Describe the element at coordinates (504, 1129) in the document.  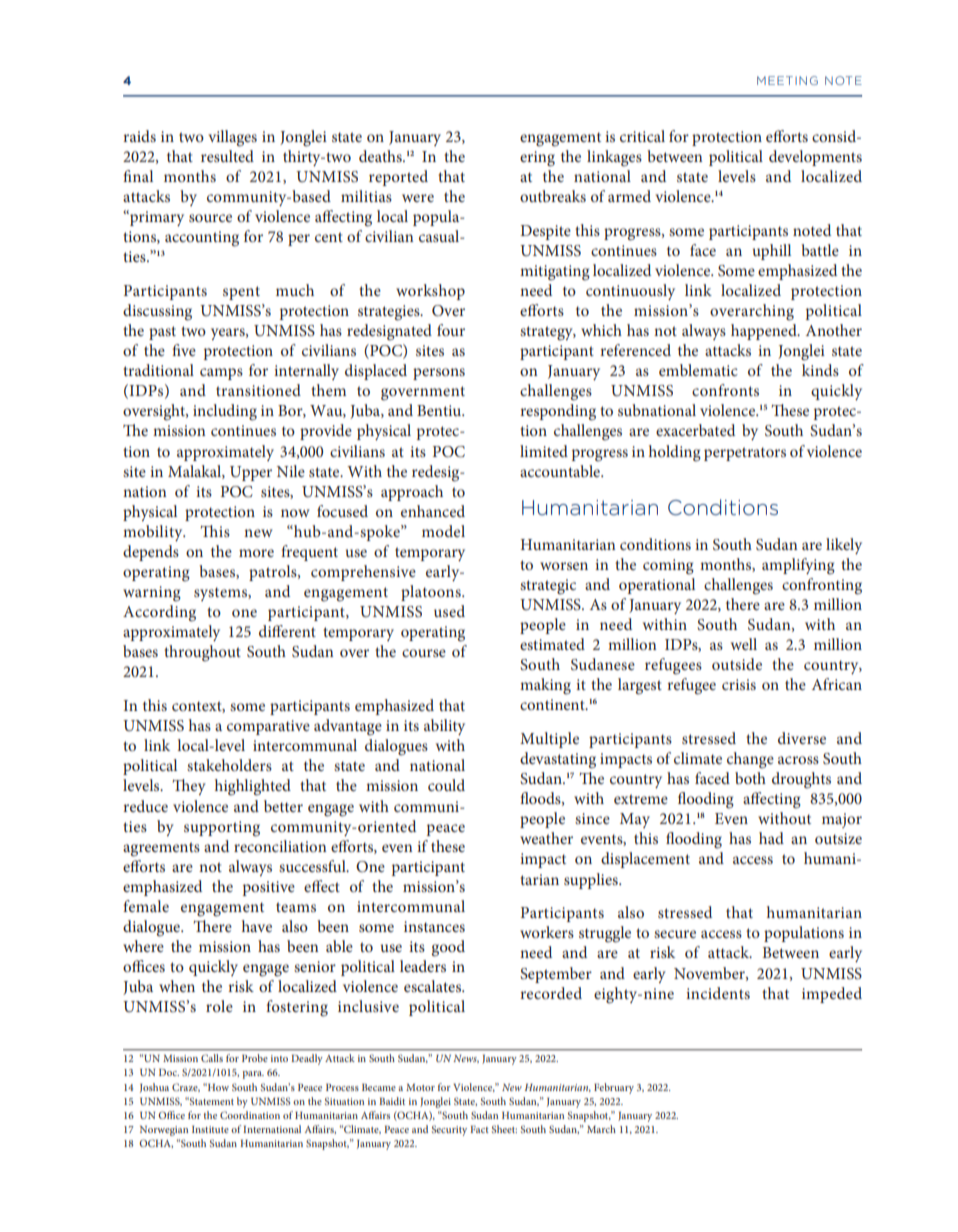
I see `Sheet` at that location.
